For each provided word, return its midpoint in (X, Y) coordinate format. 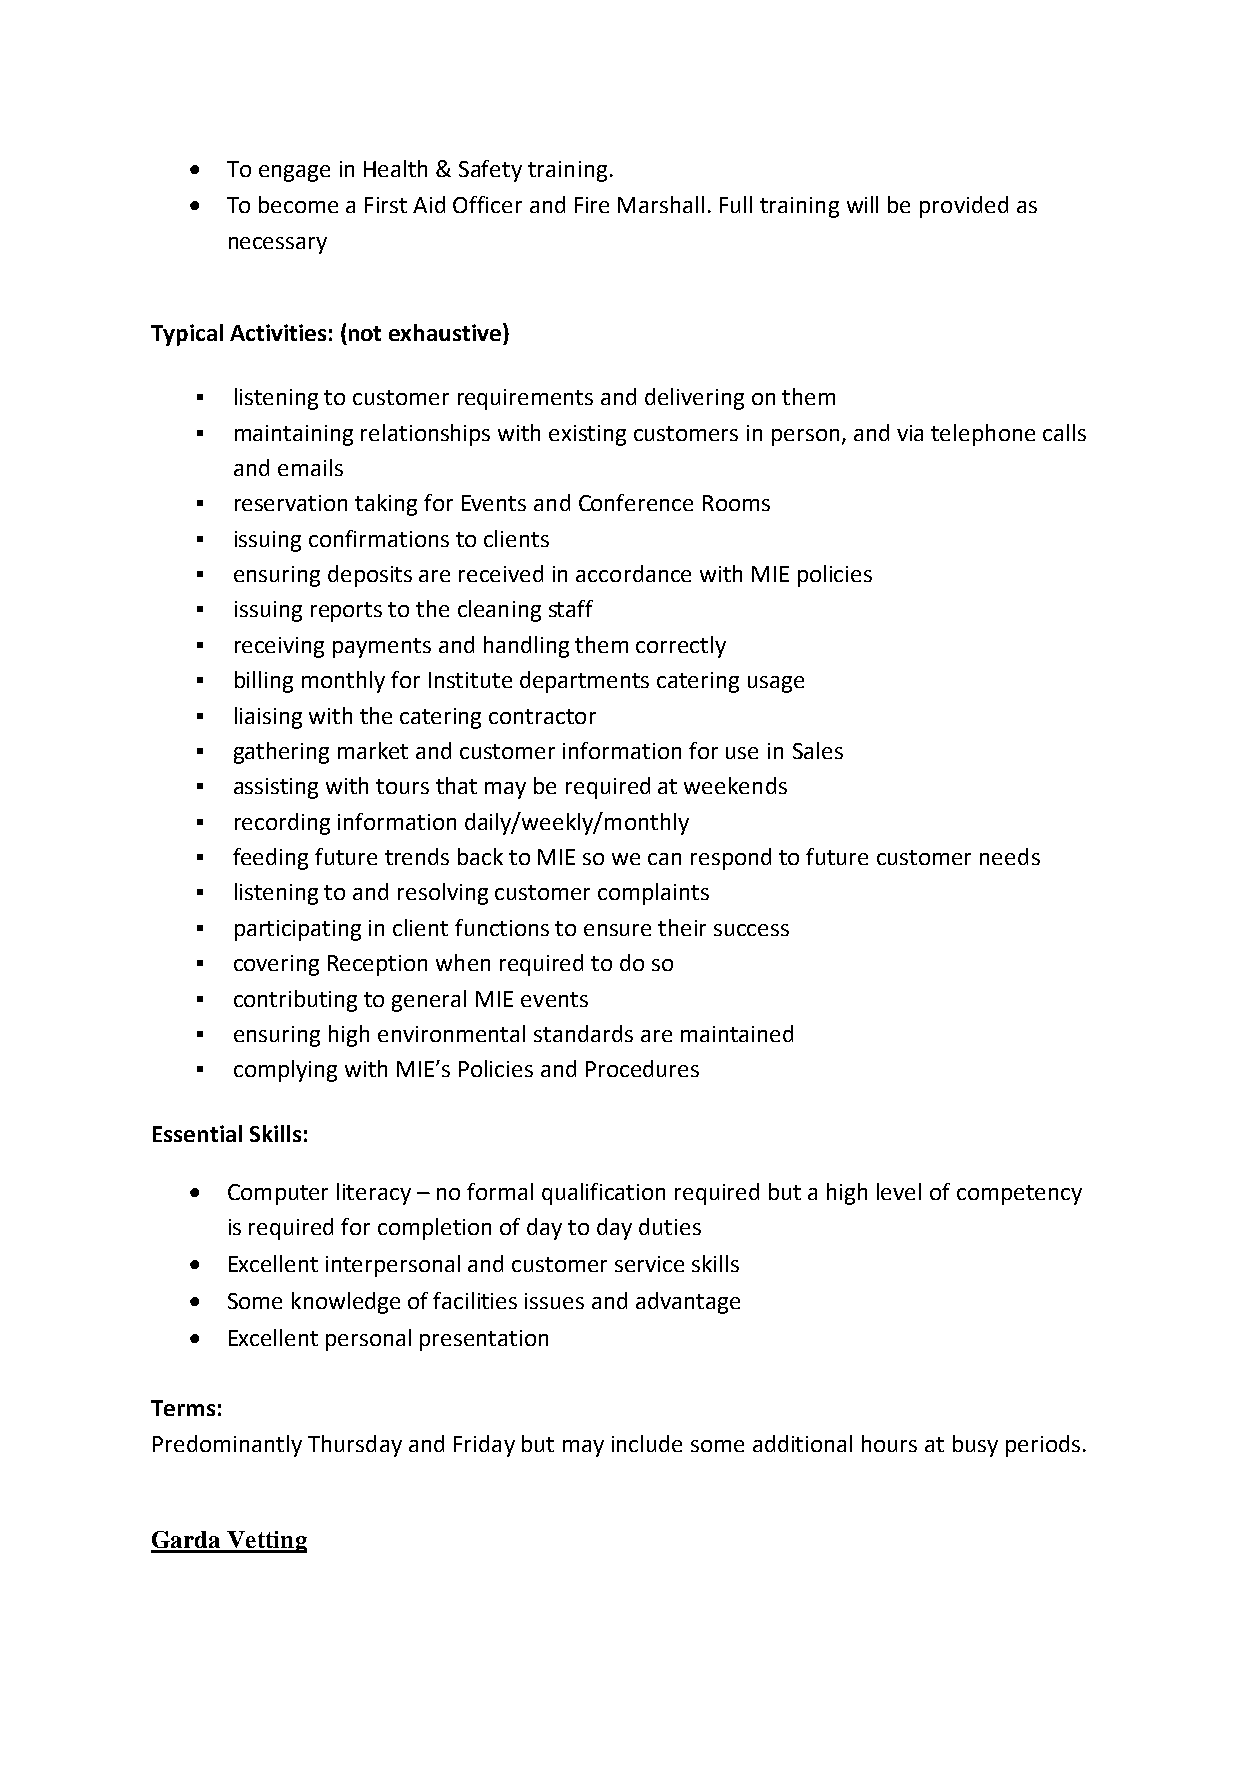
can (664, 859)
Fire (592, 205)
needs (1010, 856)
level (899, 1191)
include (647, 1443)
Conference (636, 502)
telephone (983, 435)
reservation (291, 503)
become (298, 204)
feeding (270, 859)
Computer (278, 1194)
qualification (603, 1194)
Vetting (266, 1542)
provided (964, 207)
